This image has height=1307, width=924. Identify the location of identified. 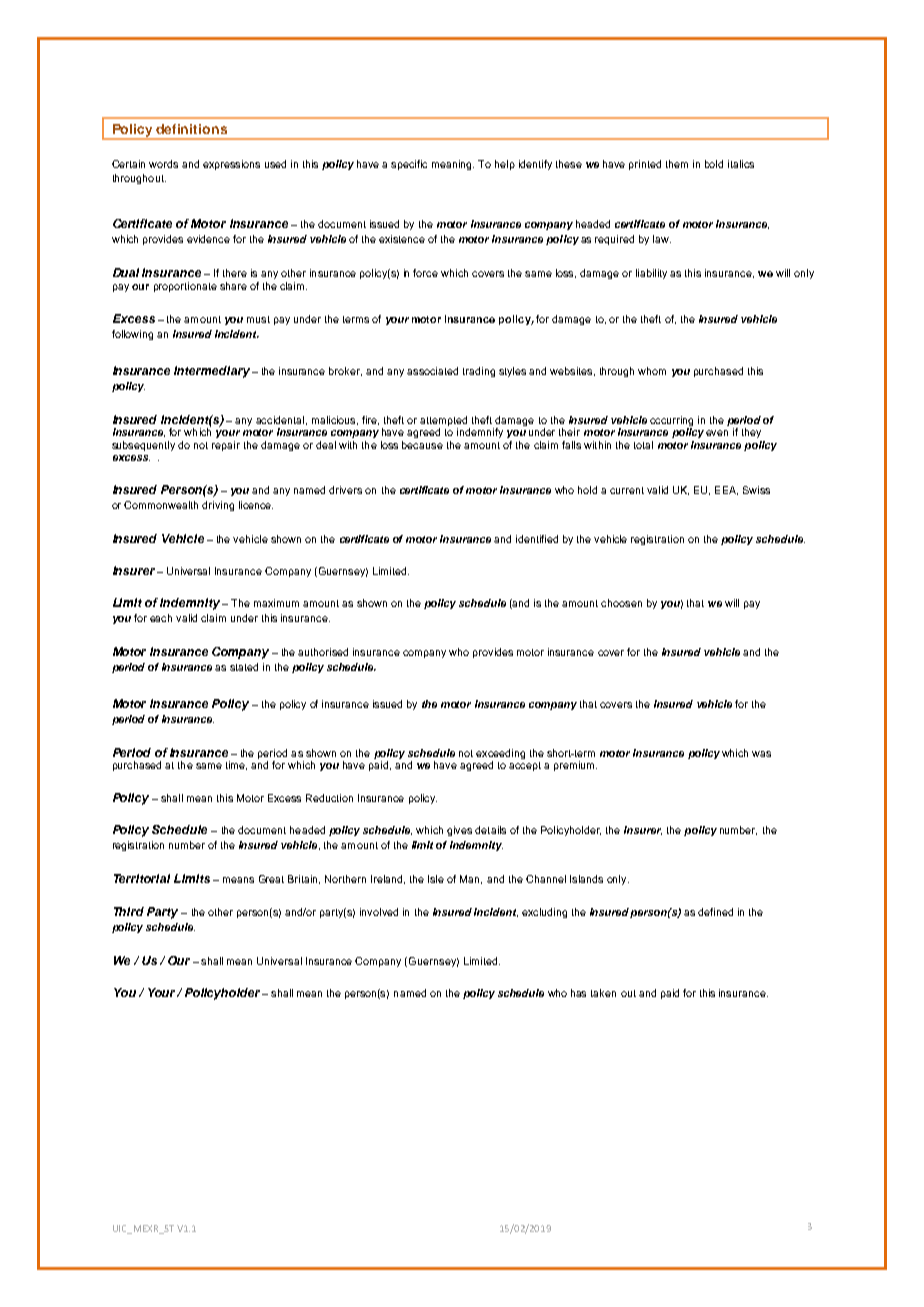
(537, 539).
